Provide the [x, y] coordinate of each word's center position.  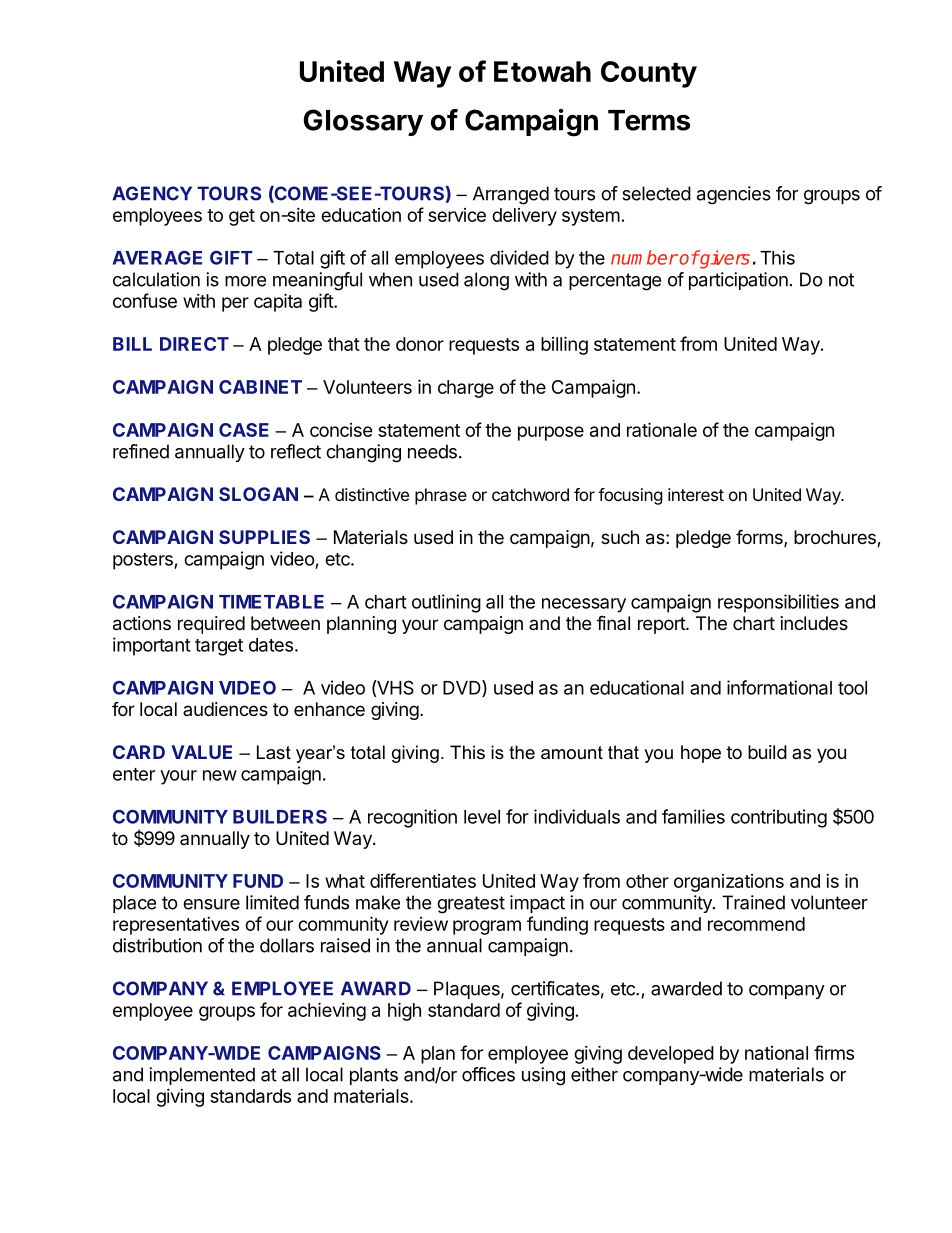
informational [779, 687]
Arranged [511, 195]
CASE [244, 430]
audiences [225, 709]
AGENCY [152, 193]
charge [466, 389]
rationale [662, 429]
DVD [463, 688]
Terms [649, 120]
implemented [202, 1076]
